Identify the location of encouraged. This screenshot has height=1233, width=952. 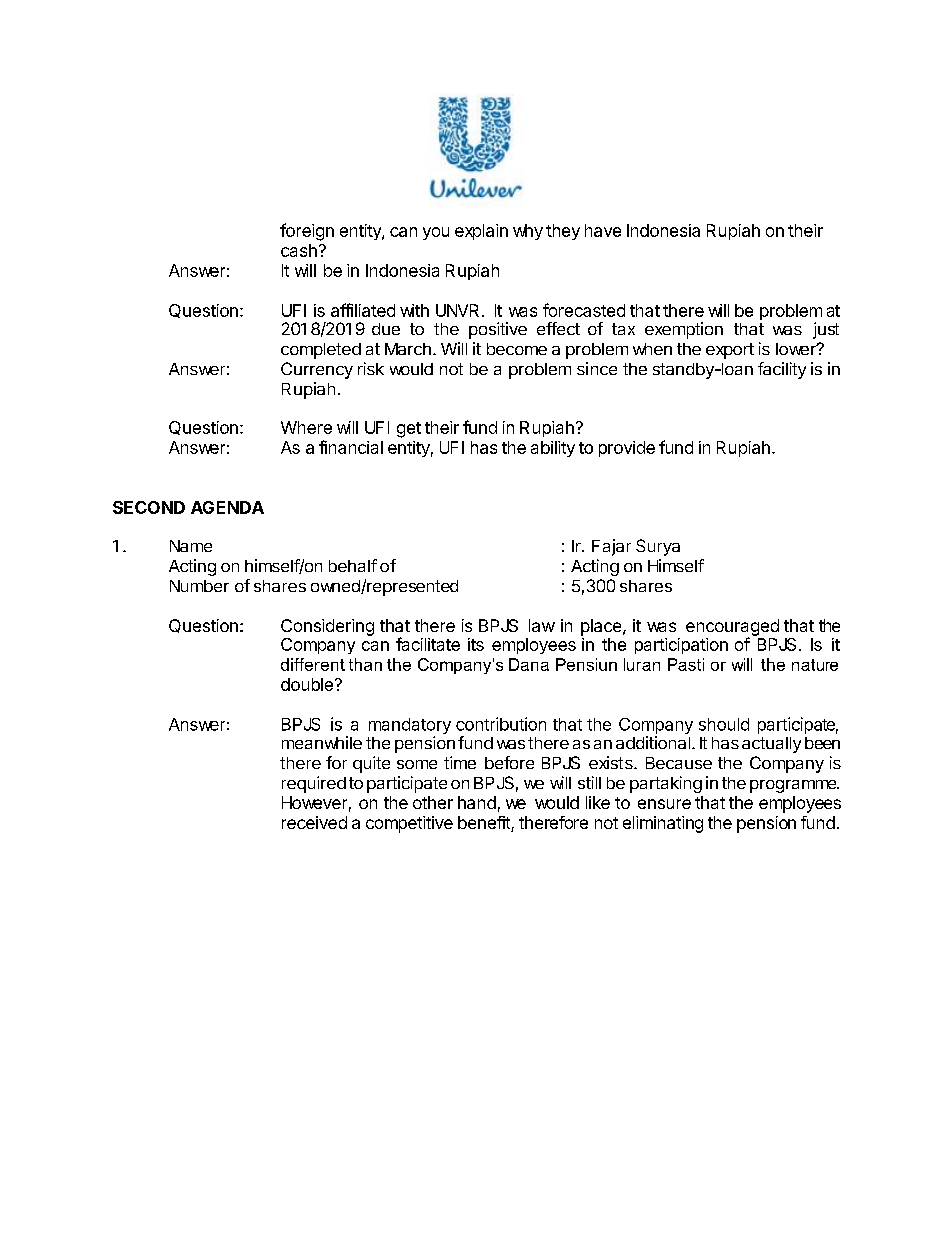
(732, 628).
